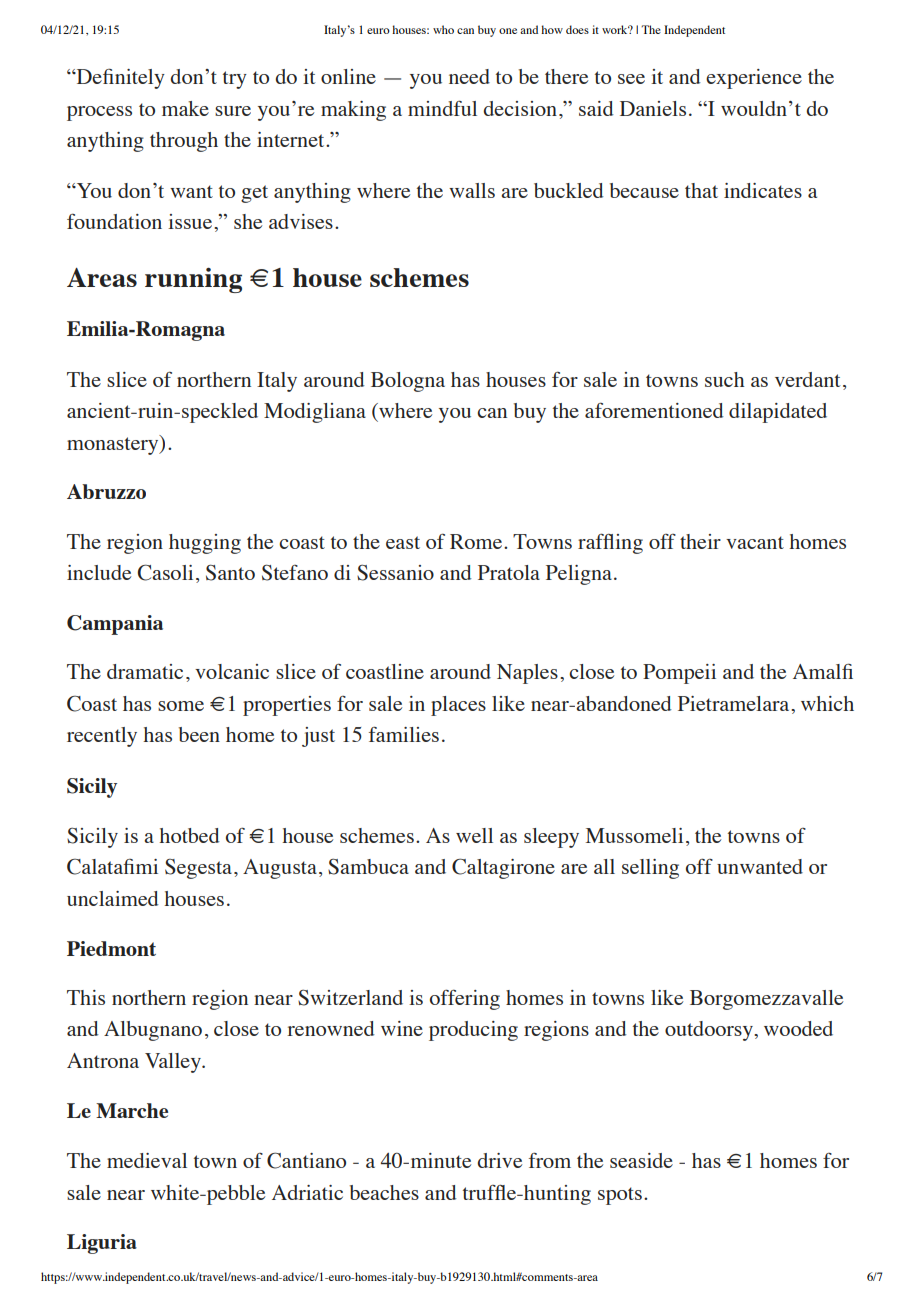 Image resolution: width=924 pixels, height=1307 pixels. Describe the element at coordinates (650, 869) in the screenshot. I see `selling` at that location.
